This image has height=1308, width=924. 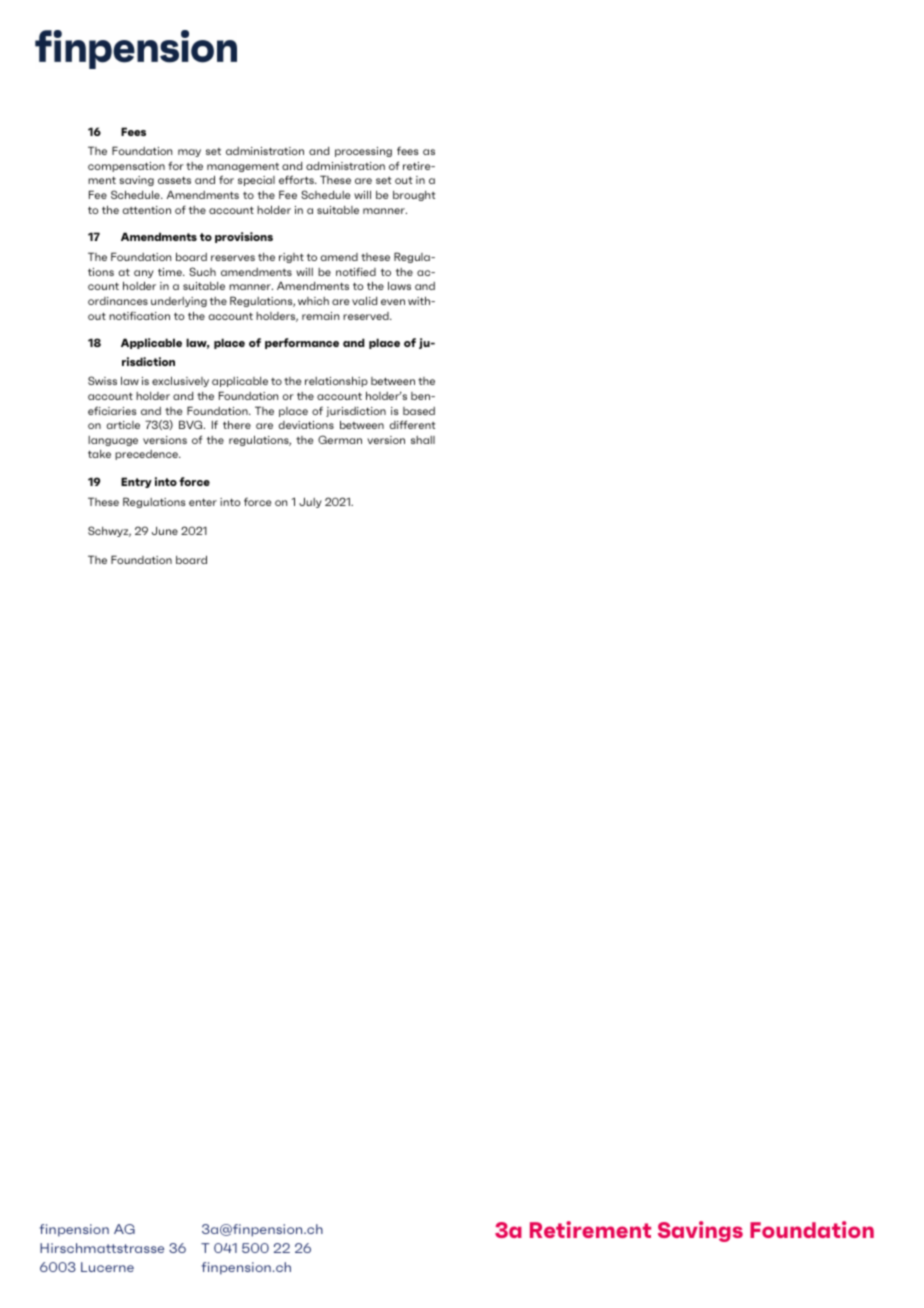 I want to click on July, so click(x=310, y=502).
